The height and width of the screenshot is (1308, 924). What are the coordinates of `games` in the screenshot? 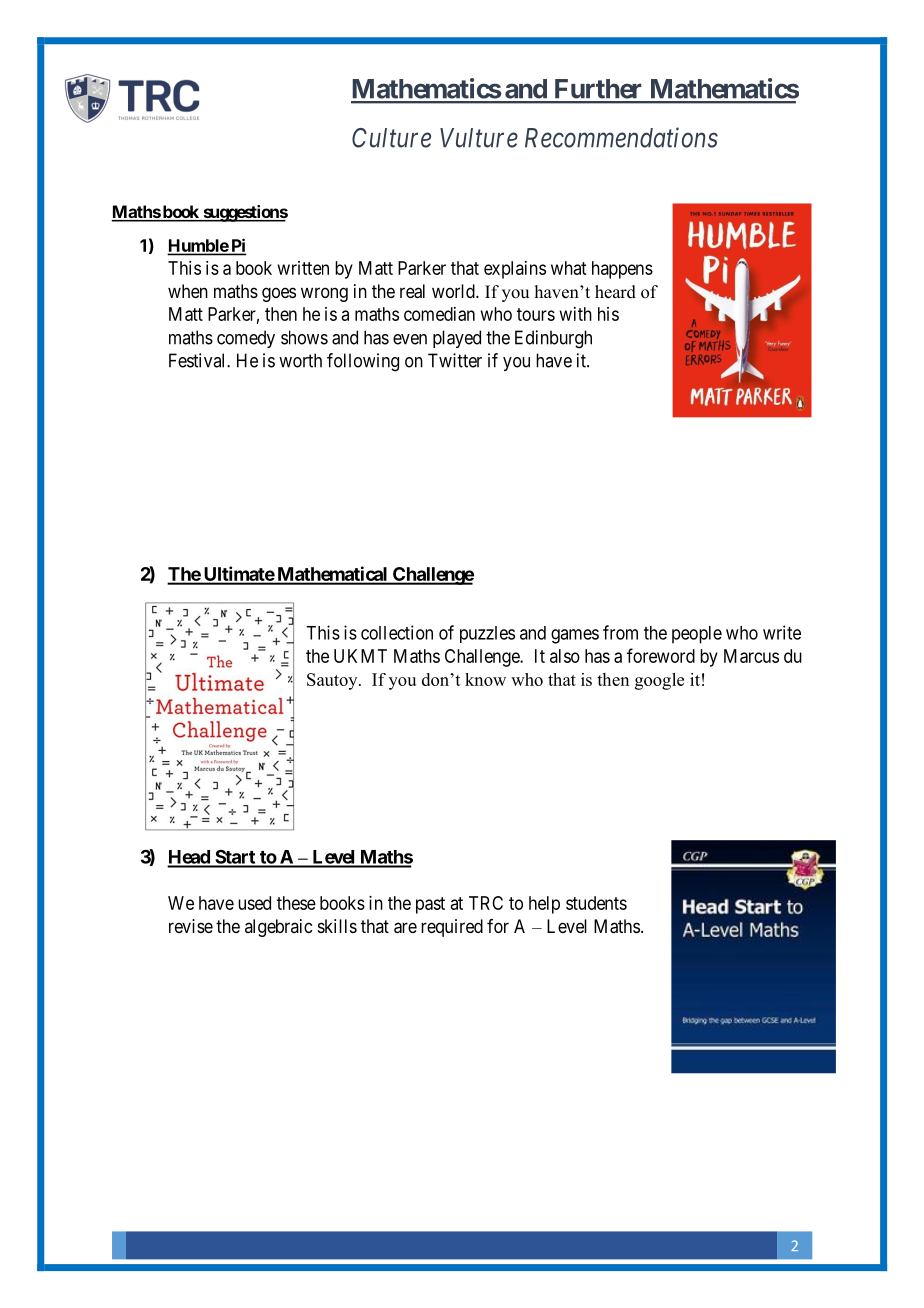 It's located at (575, 636).
